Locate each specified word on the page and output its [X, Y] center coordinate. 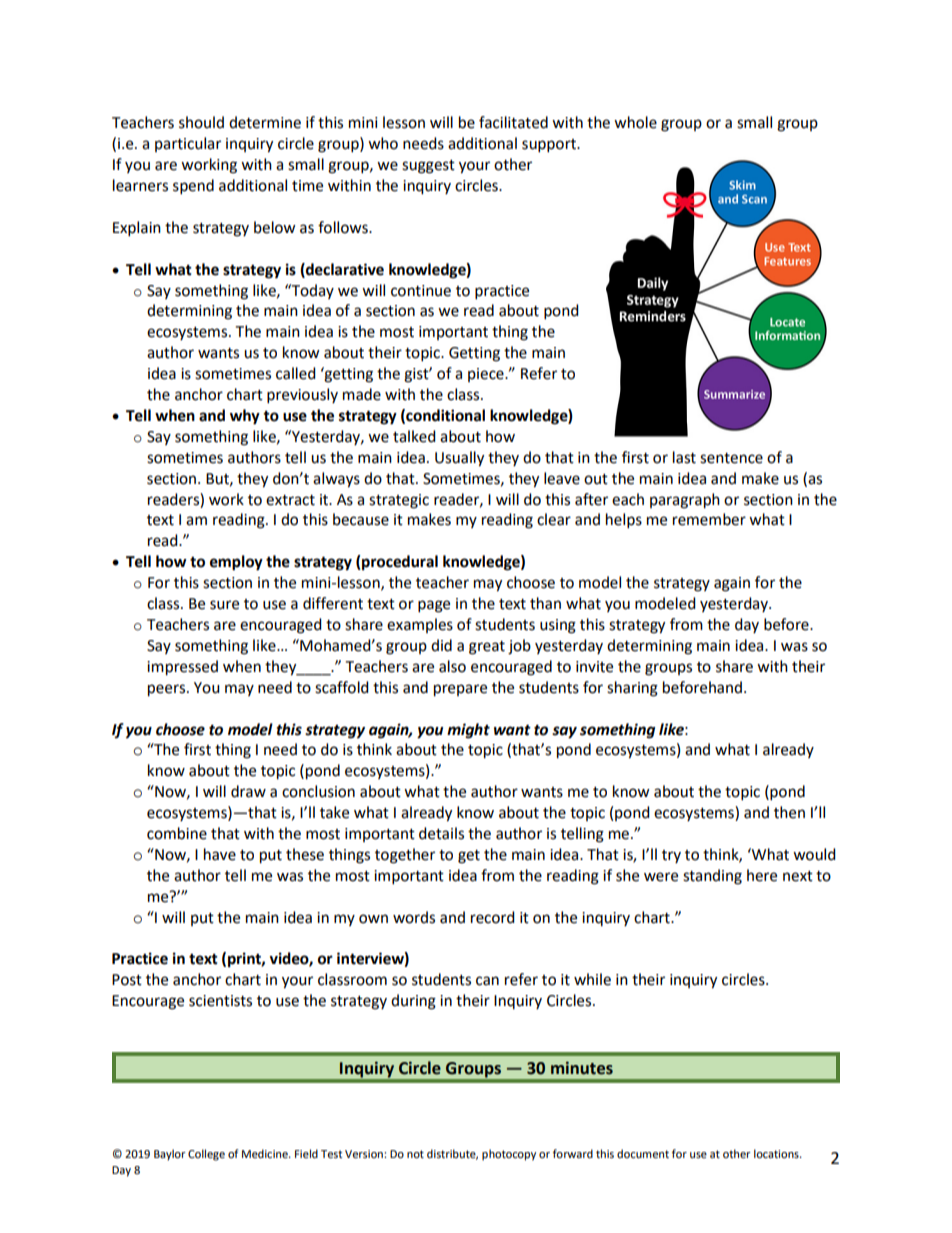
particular [188, 144]
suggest [428, 167]
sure [224, 605]
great [487, 648]
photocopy [509, 1155]
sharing [632, 689]
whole [635, 122]
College [206, 1155]
